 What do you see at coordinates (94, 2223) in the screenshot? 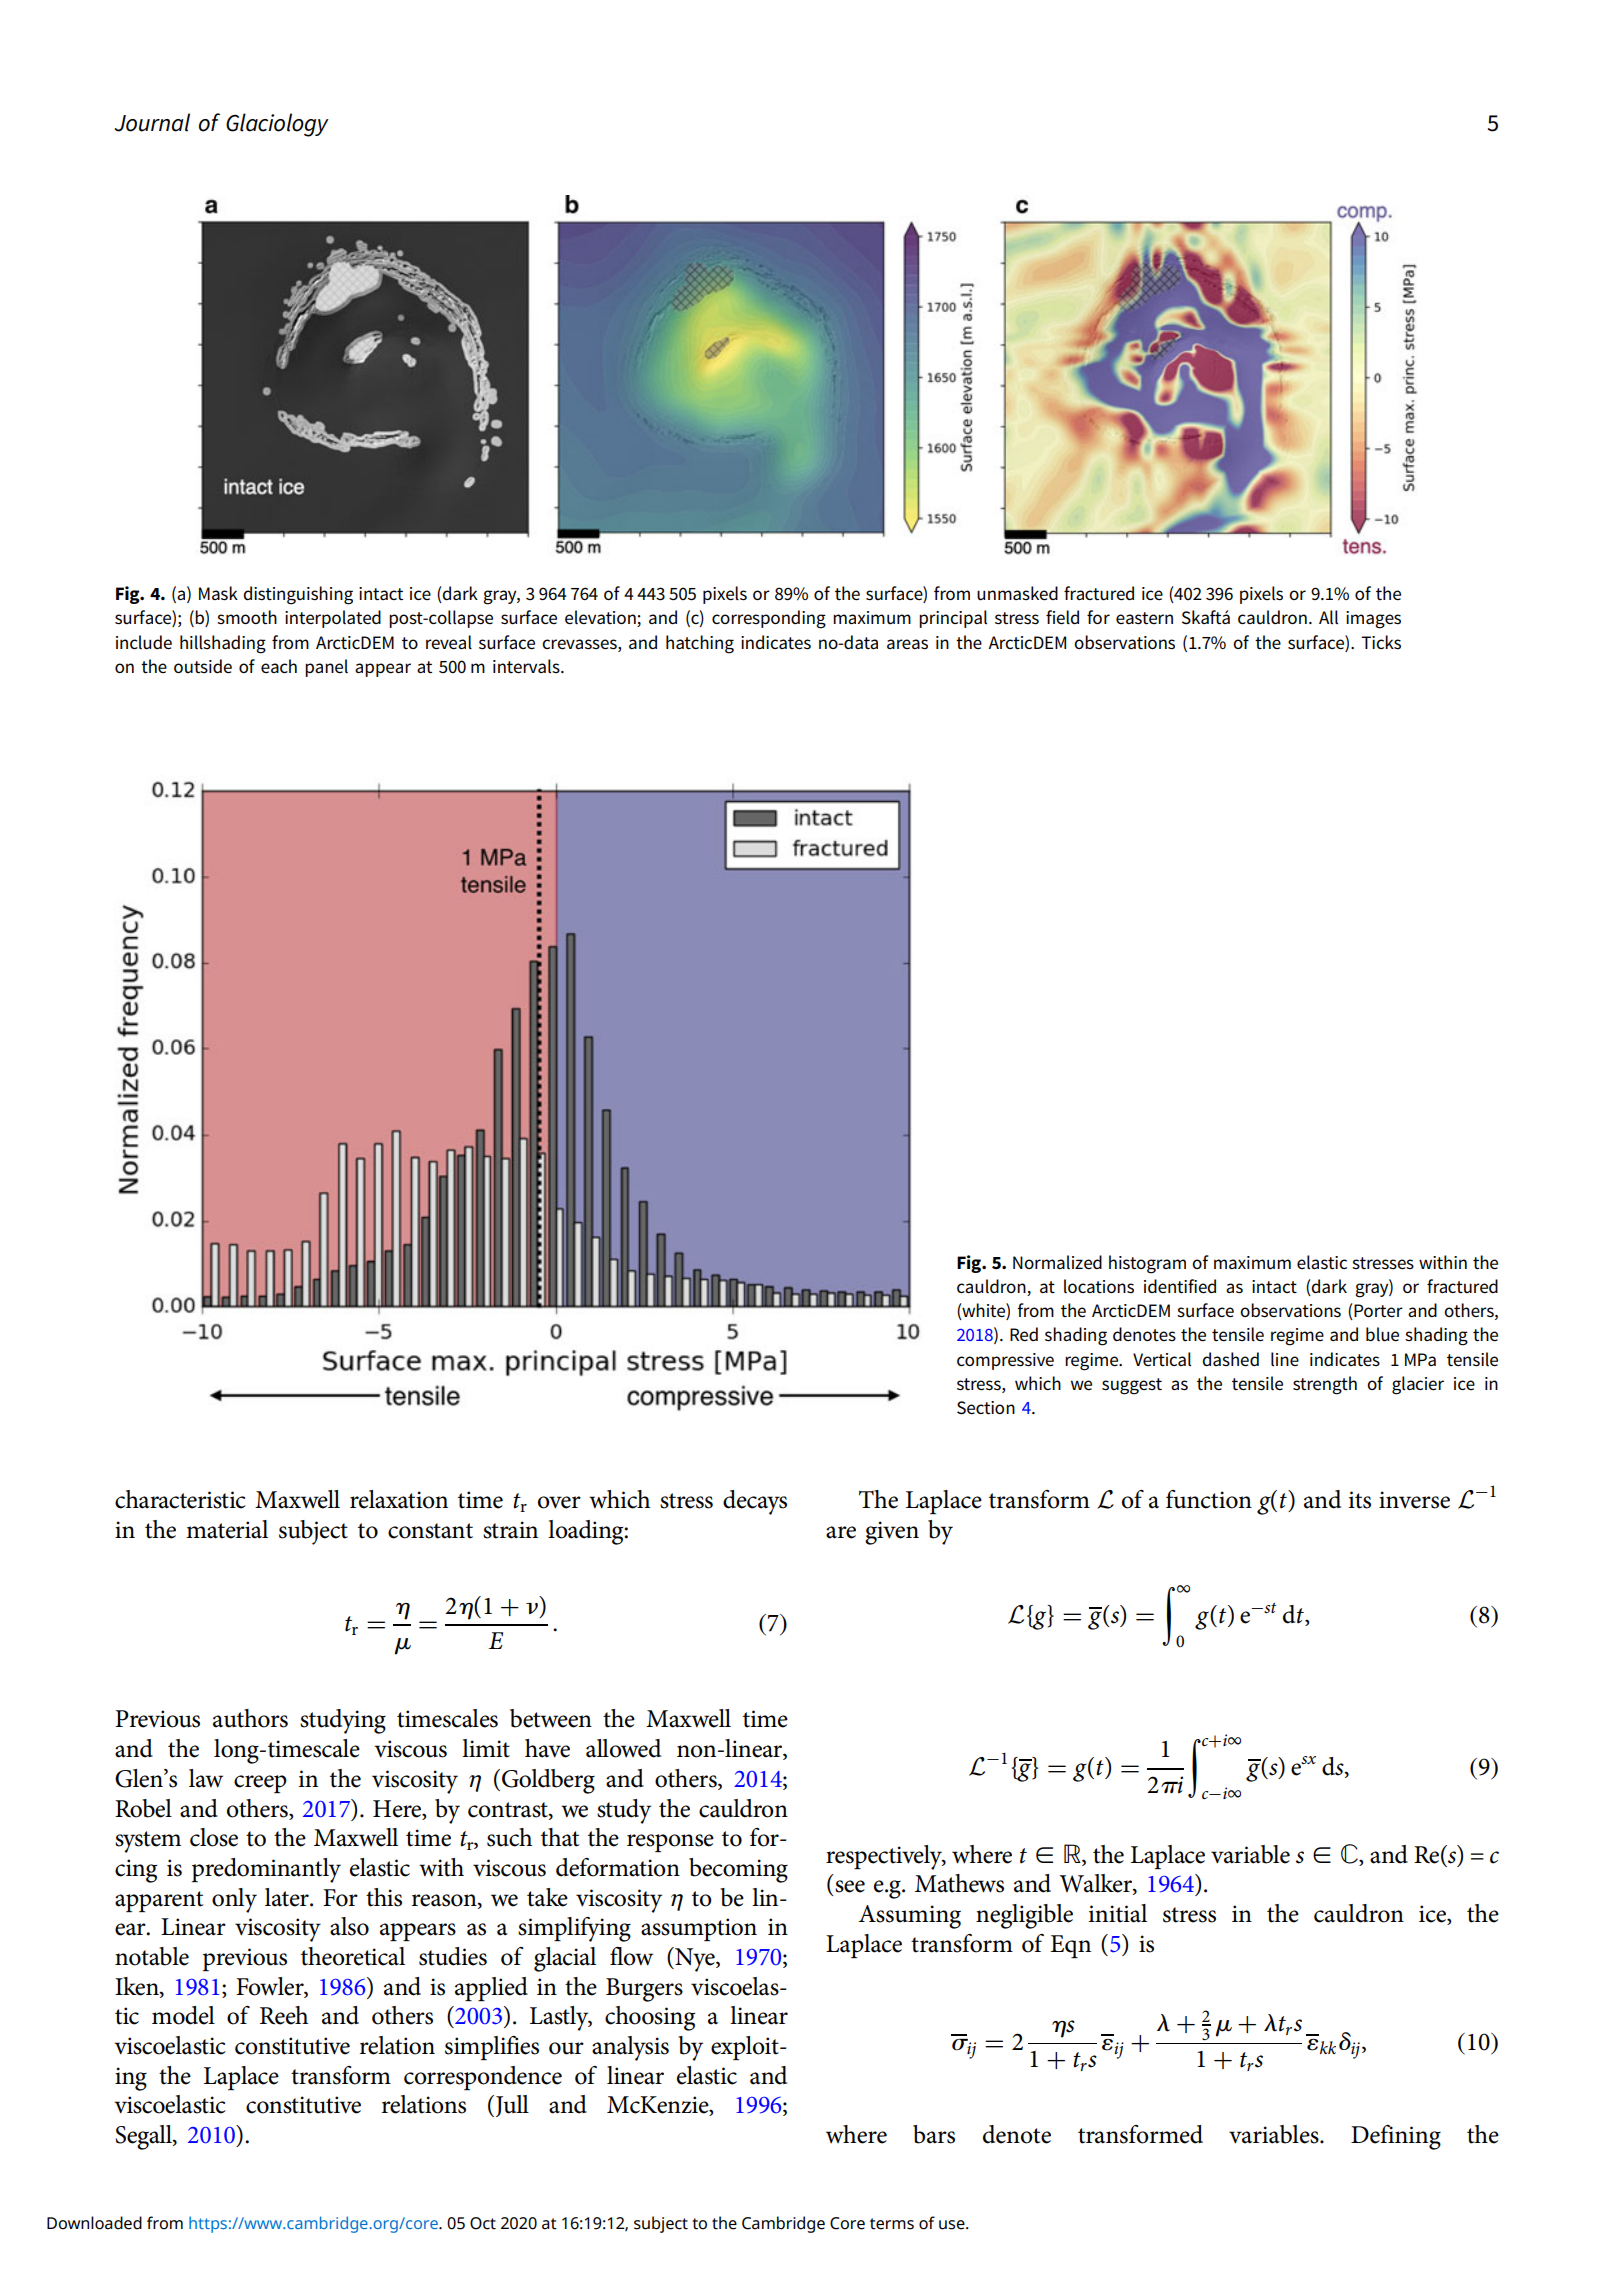
I see `Downloaded` at bounding box center [94, 2223].
